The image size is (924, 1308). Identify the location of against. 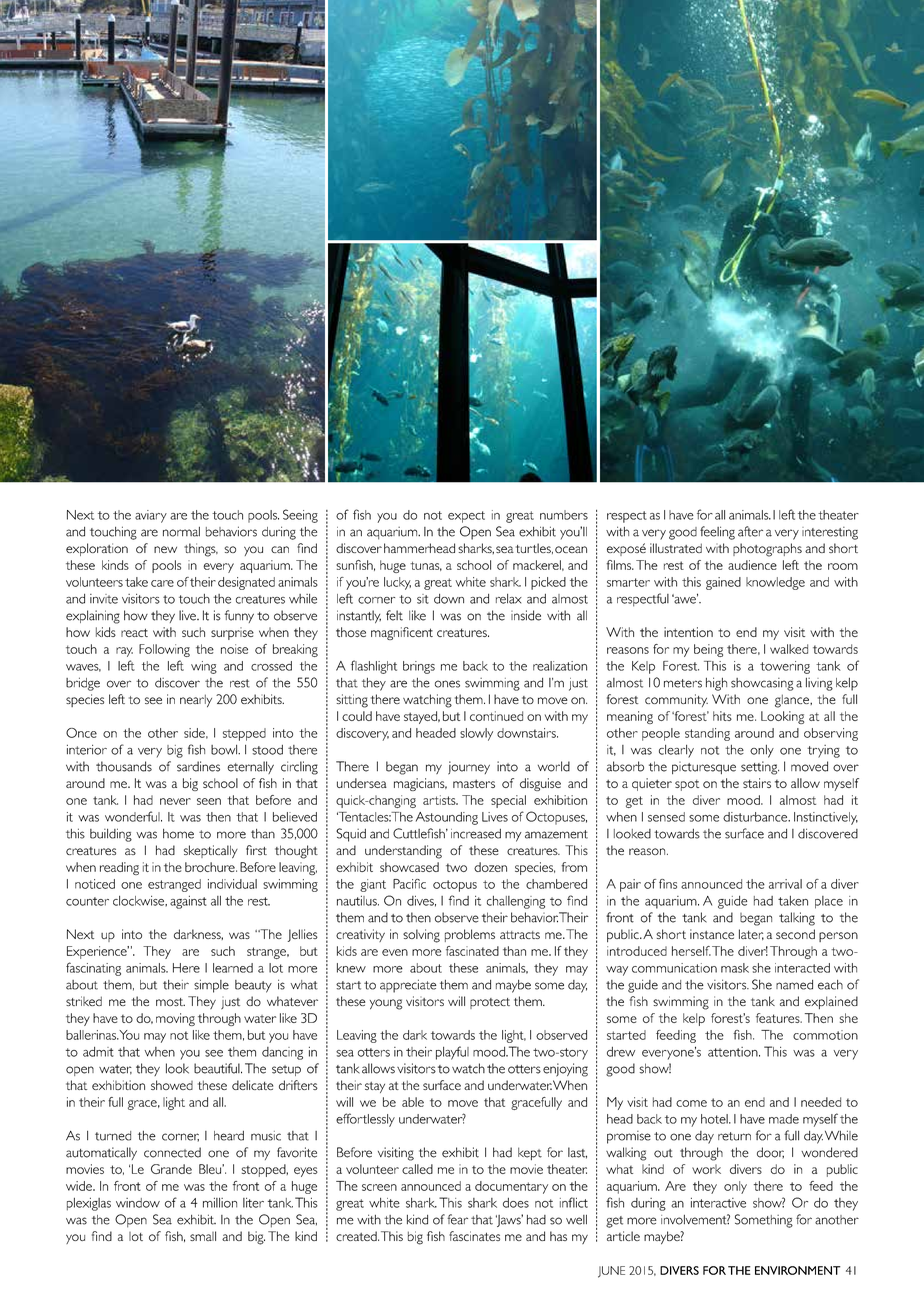
(188, 902).
